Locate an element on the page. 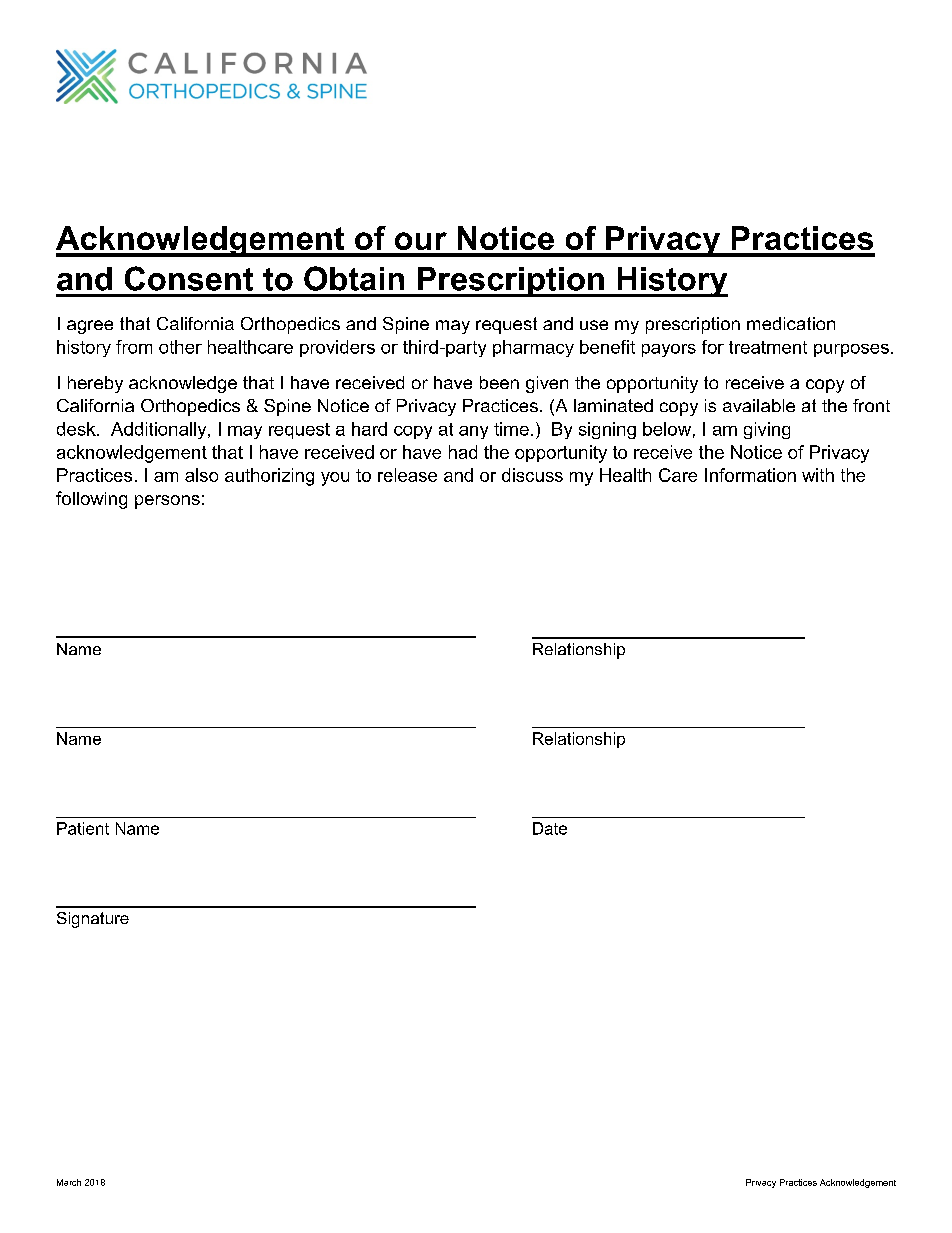 The image size is (952, 1233). discuss is located at coordinates (532, 475).
